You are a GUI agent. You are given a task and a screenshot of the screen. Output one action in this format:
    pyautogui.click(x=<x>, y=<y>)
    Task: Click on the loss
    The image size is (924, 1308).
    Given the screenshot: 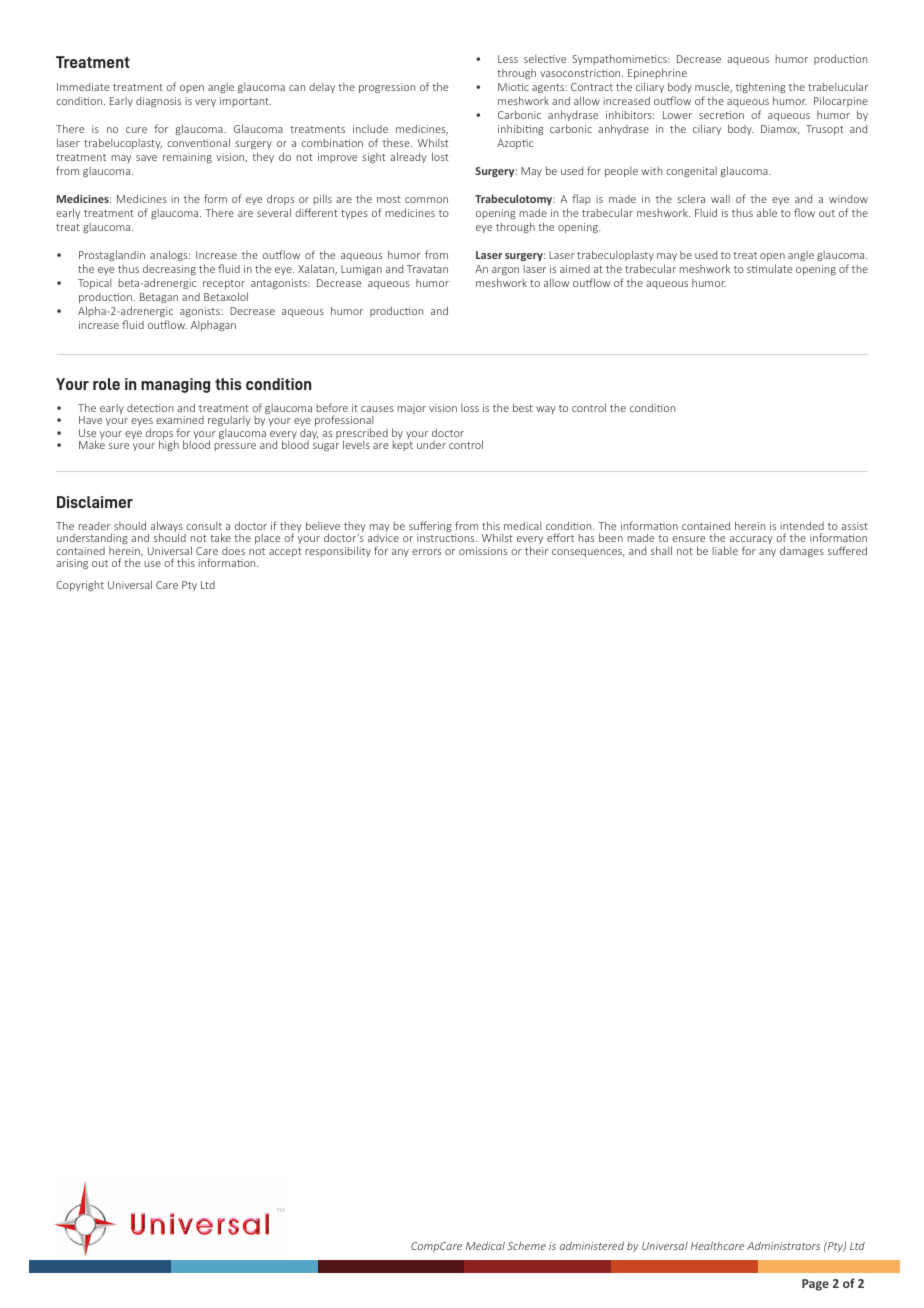 What is the action you would take?
    pyautogui.click(x=470, y=408)
